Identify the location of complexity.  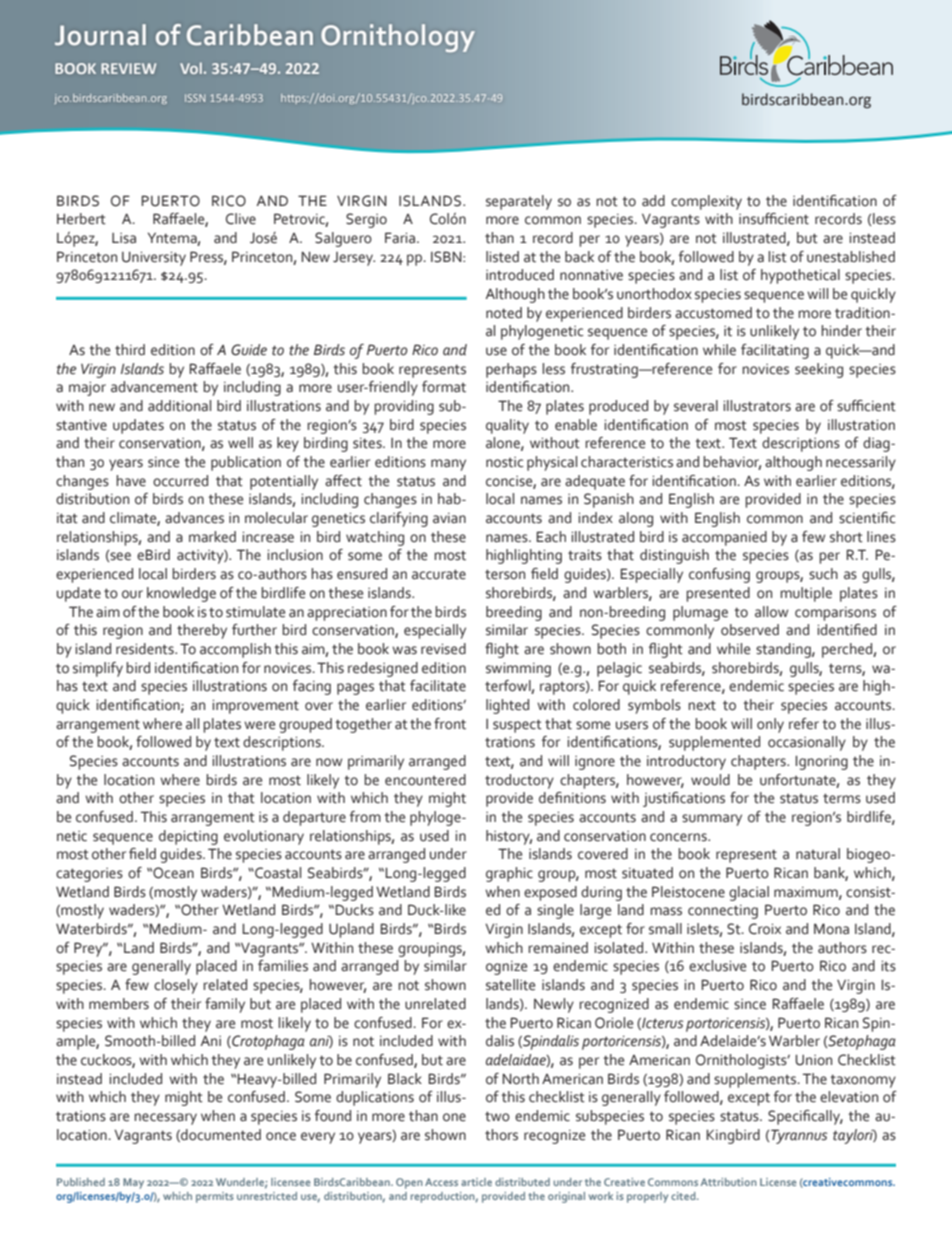
(706, 202).
